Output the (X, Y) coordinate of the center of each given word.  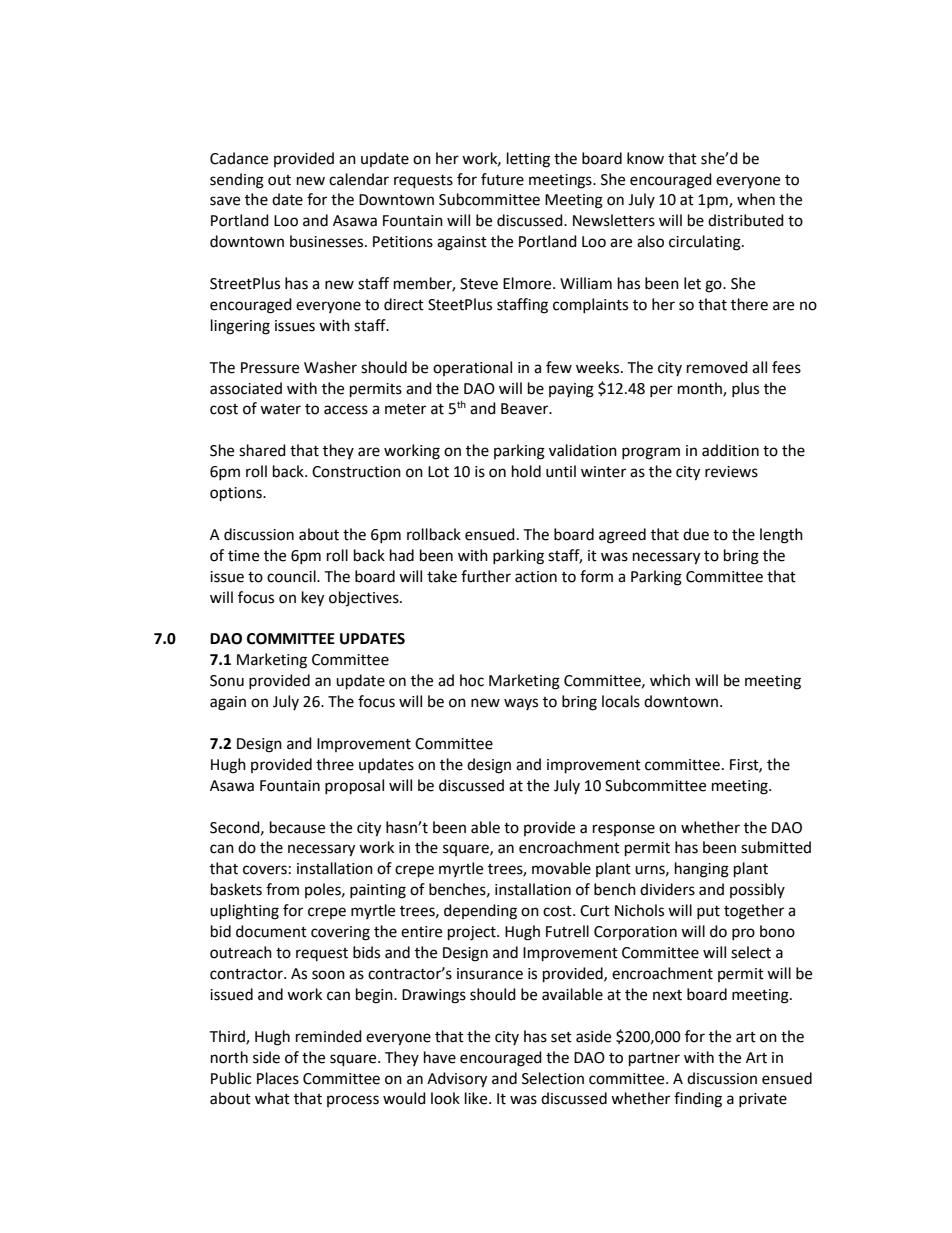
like (477, 1098)
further (486, 576)
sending (237, 181)
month (701, 389)
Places (278, 1078)
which (670, 680)
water (280, 409)
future (502, 179)
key (313, 599)
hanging (702, 870)
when (756, 199)
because (297, 827)
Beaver (526, 409)
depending (480, 912)
